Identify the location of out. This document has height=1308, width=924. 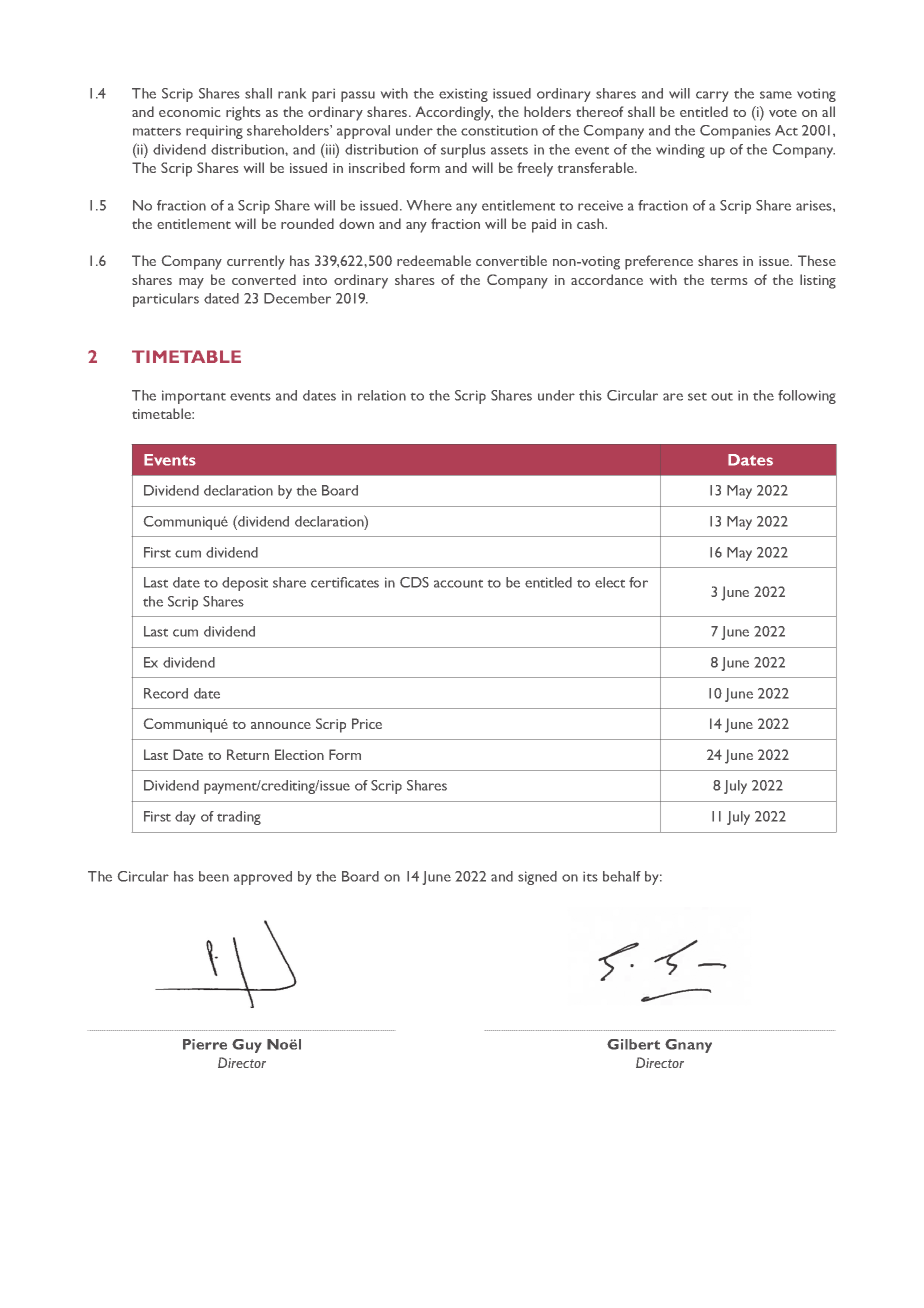
(722, 397).
